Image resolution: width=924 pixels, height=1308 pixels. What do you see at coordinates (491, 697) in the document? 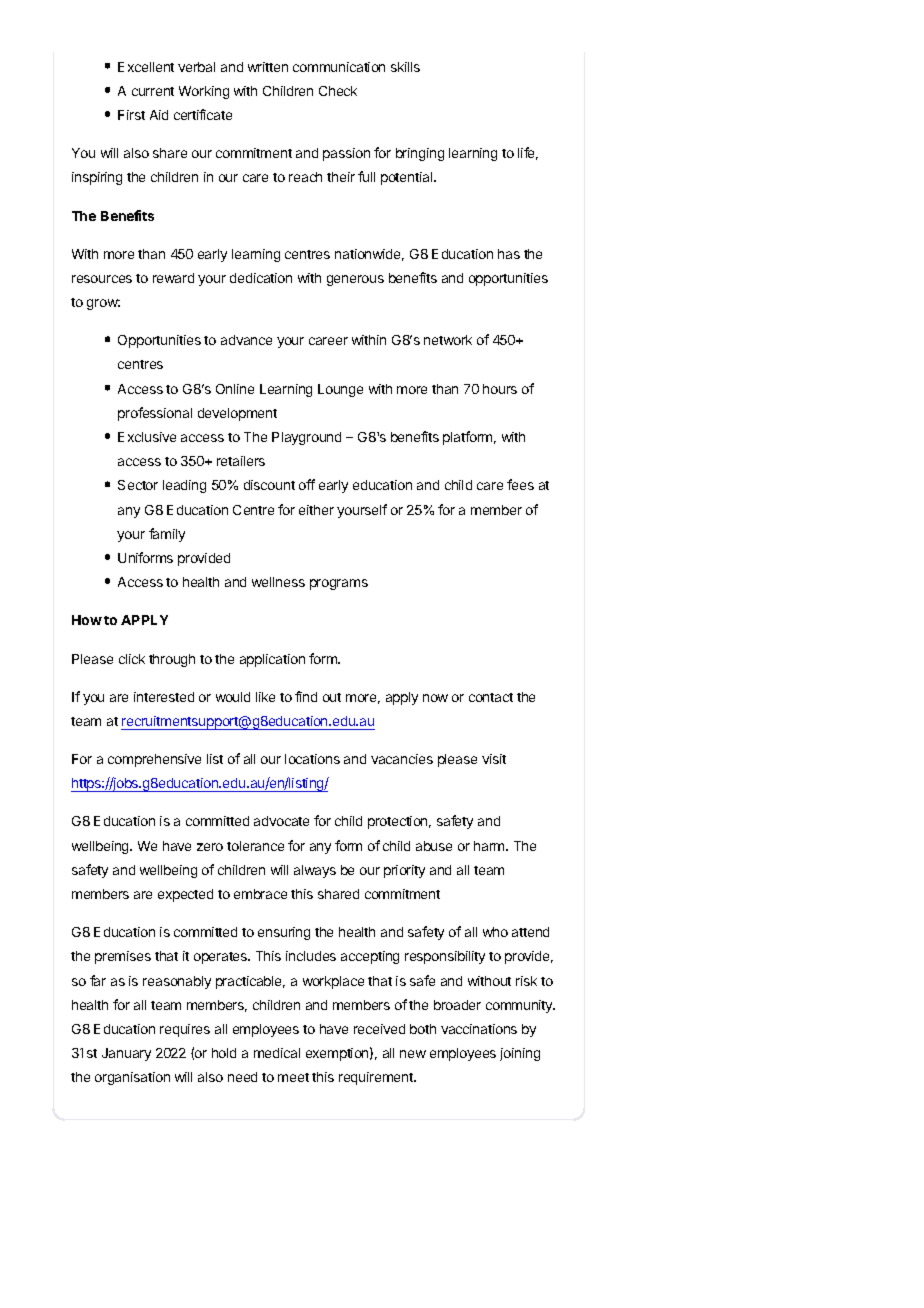
I see `contact` at bounding box center [491, 697].
